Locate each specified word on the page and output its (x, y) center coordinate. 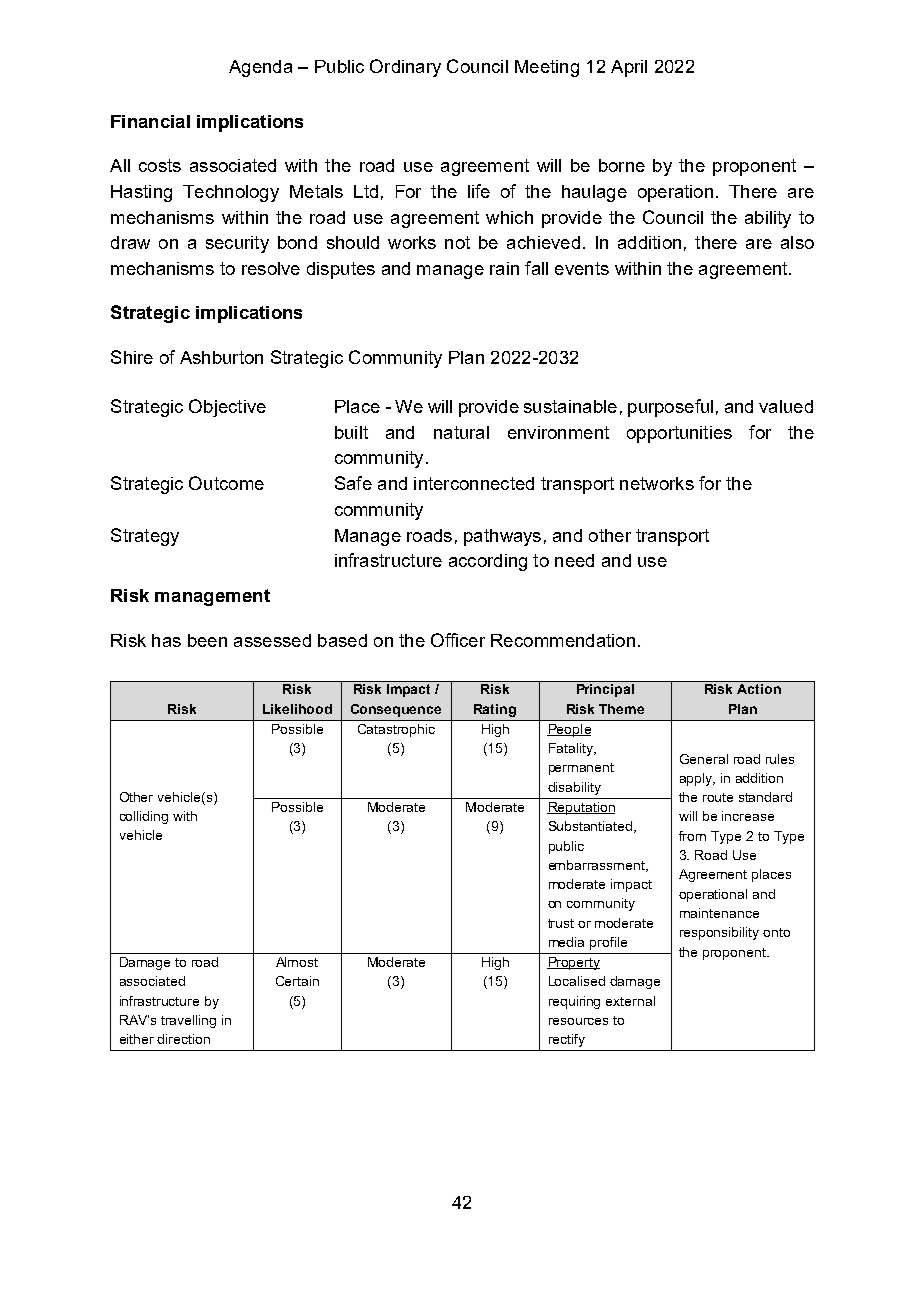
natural (461, 432)
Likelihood (297, 709)
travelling (188, 1021)
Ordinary (405, 68)
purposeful (670, 408)
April (629, 68)
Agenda (260, 68)
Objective (227, 408)
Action (759, 689)
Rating (495, 710)
